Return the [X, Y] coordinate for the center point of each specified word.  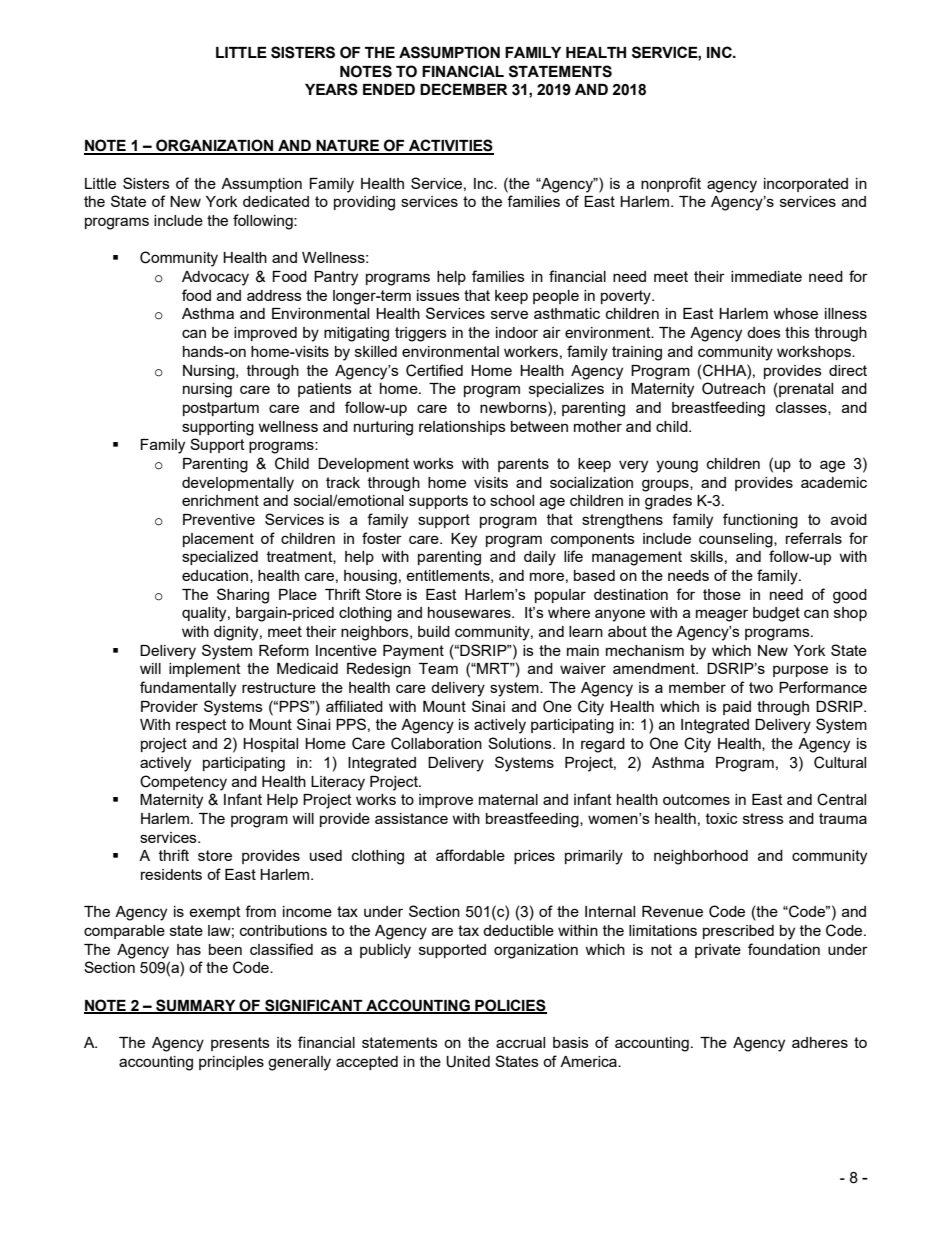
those [722, 594]
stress [763, 818]
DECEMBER [464, 89]
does [764, 332]
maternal [508, 799]
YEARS [331, 89]
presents [240, 1044]
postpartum [221, 409]
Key [464, 540]
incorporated [806, 185]
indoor [517, 332]
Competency [183, 783]
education [216, 576]
